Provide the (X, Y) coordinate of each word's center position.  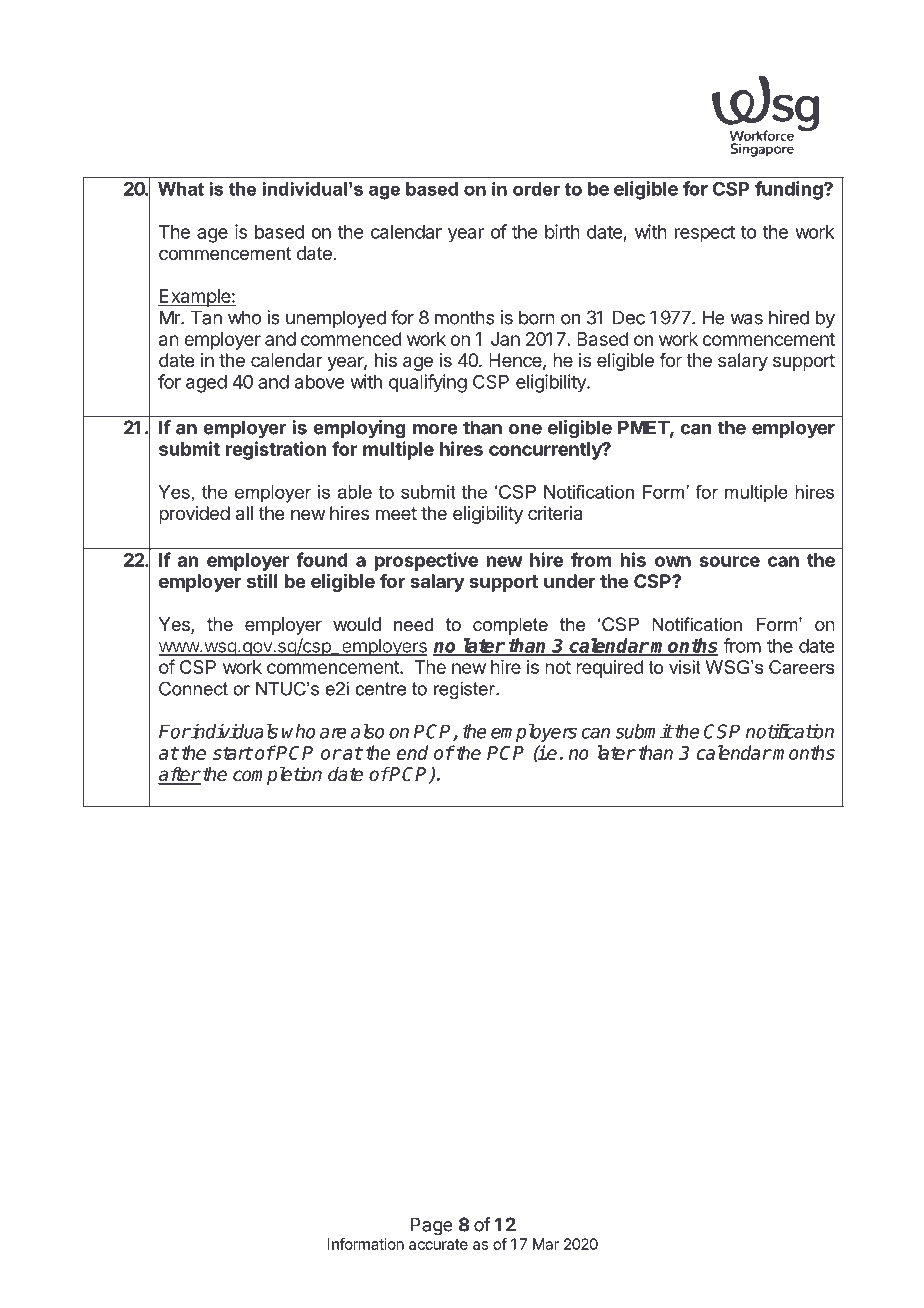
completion (277, 775)
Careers (801, 667)
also (367, 731)
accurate (438, 1244)
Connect (193, 688)
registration (276, 450)
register (465, 690)
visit (685, 667)
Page (432, 1226)
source (729, 561)
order (536, 189)
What (181, 189)
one (525, 429)
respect (705, 234)
